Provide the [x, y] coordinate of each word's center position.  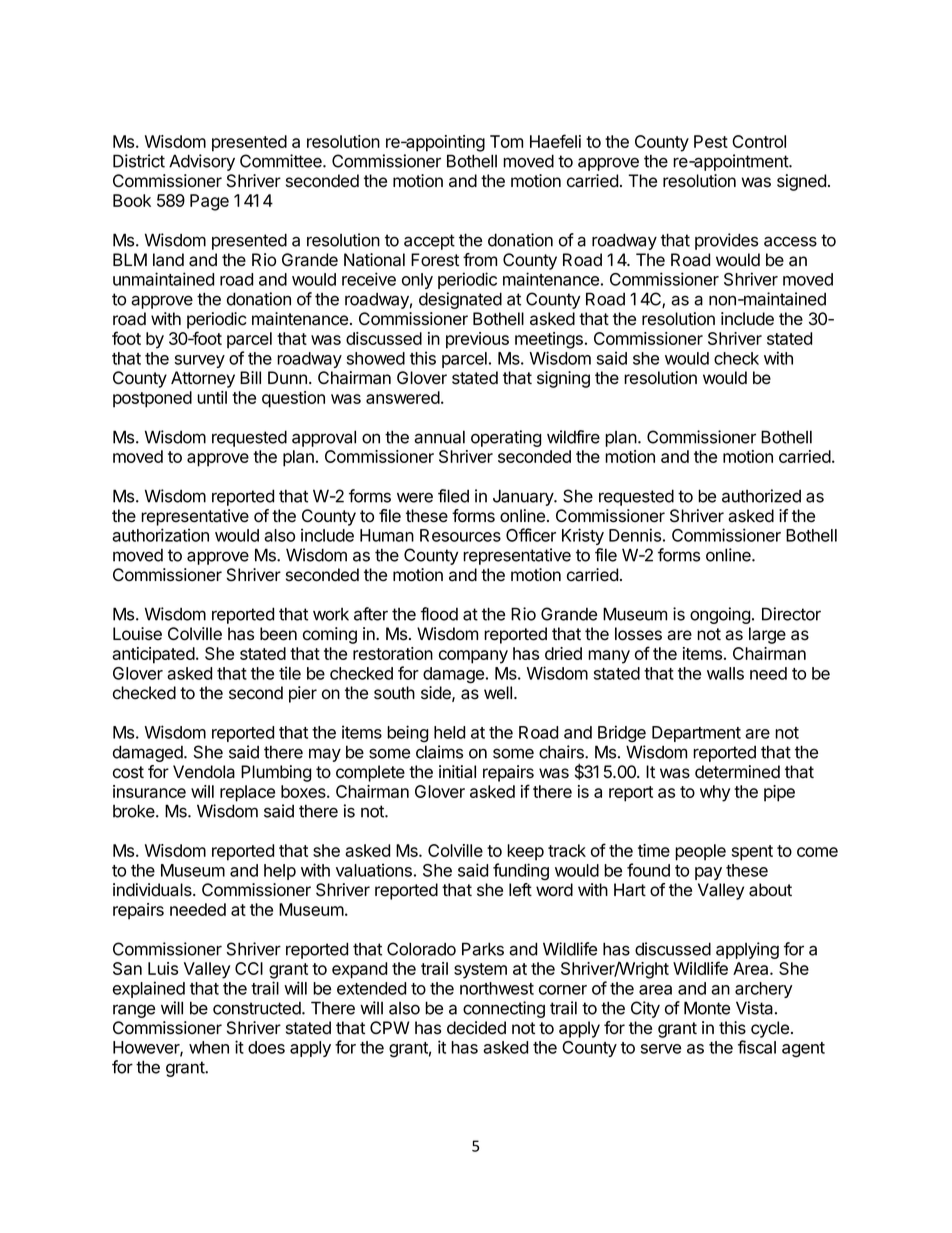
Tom [506, 141]
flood [439, 614]
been [278, 634]
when [209, 1047]
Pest [711, 141]
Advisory [202, 162]
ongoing [720, 615]
